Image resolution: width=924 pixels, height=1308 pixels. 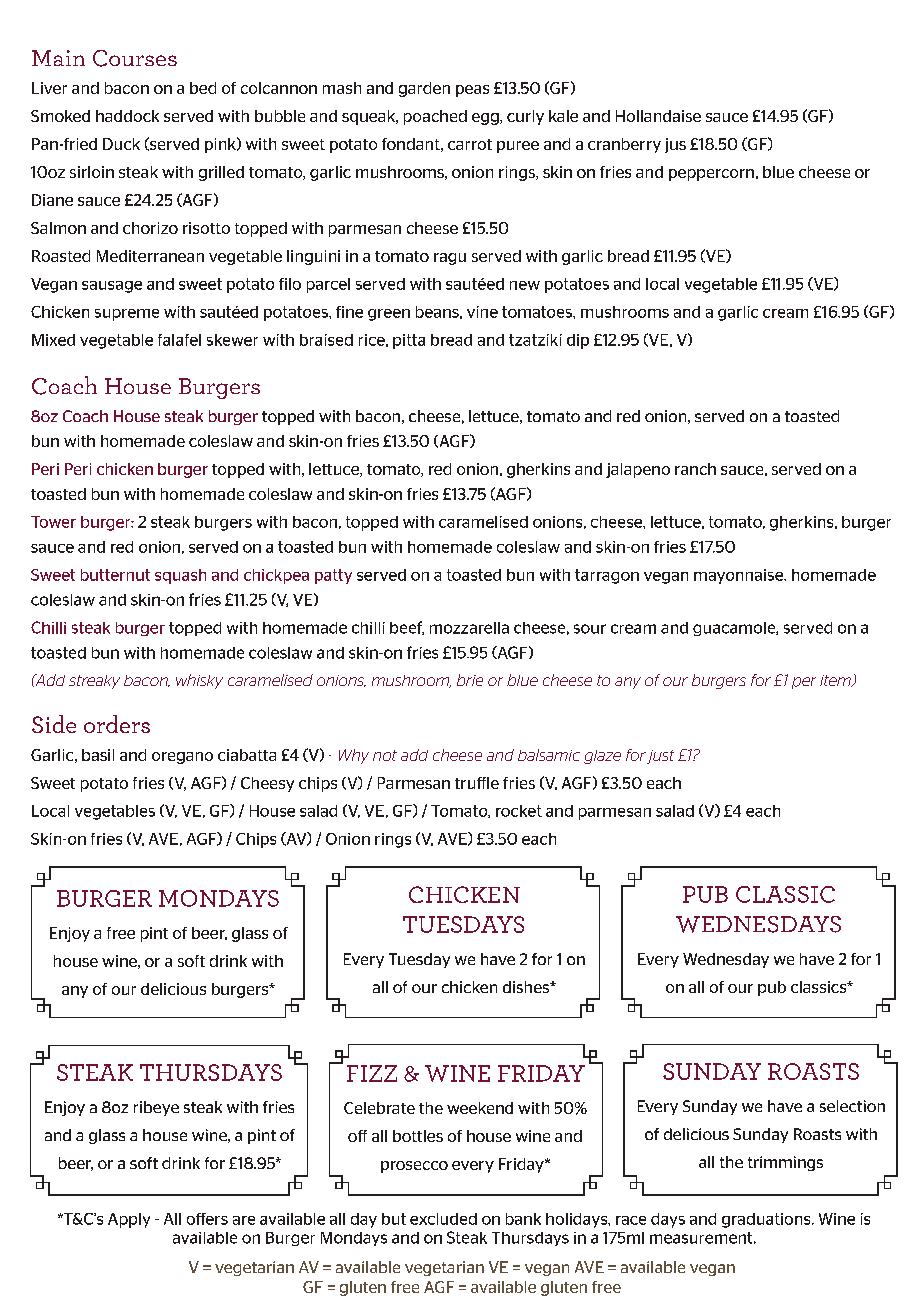 I want to click on Courses, so click(x=135, y=58).
